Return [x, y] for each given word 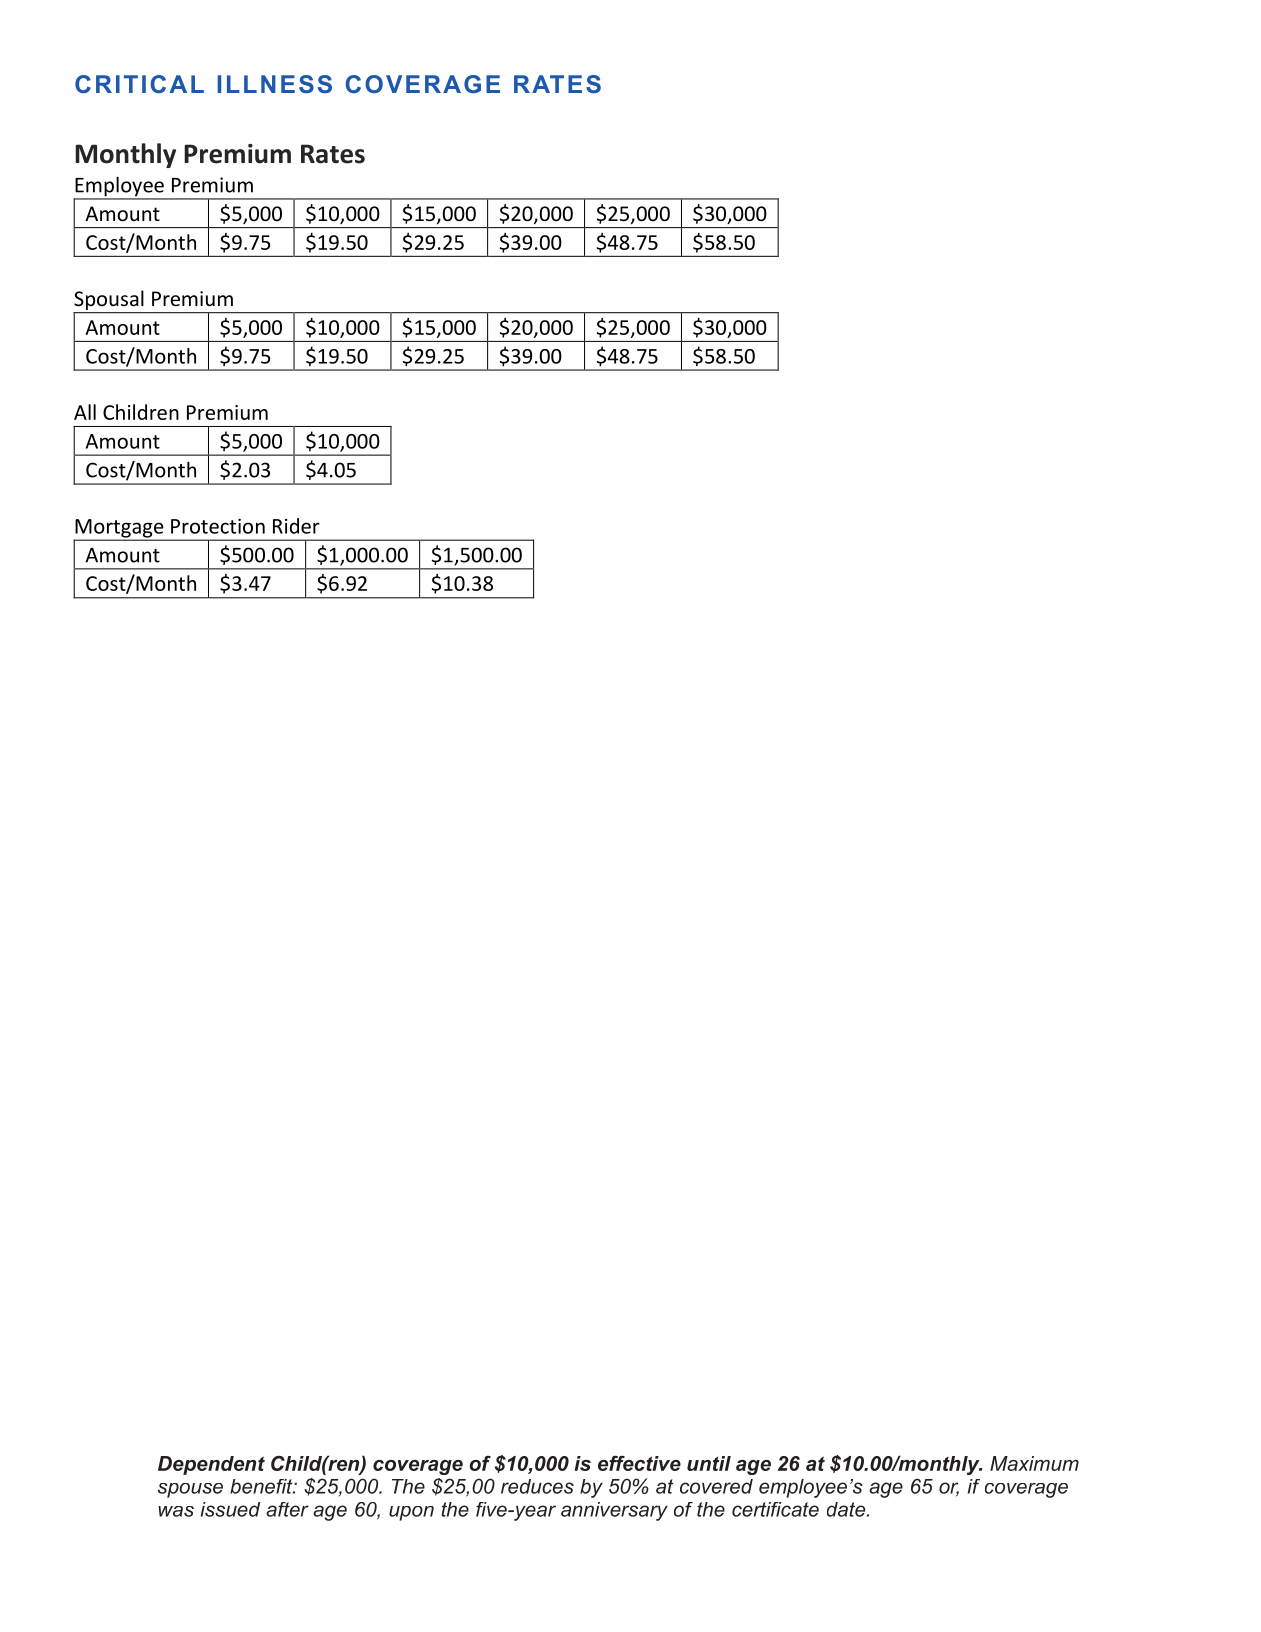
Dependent [211, 1465]
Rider [296, 526]
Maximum [1034, 1463]
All [85, 412]
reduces [537, 1486]
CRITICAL [139, 84]
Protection [218, 526]
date [847, 1509]
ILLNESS [274, 84]
